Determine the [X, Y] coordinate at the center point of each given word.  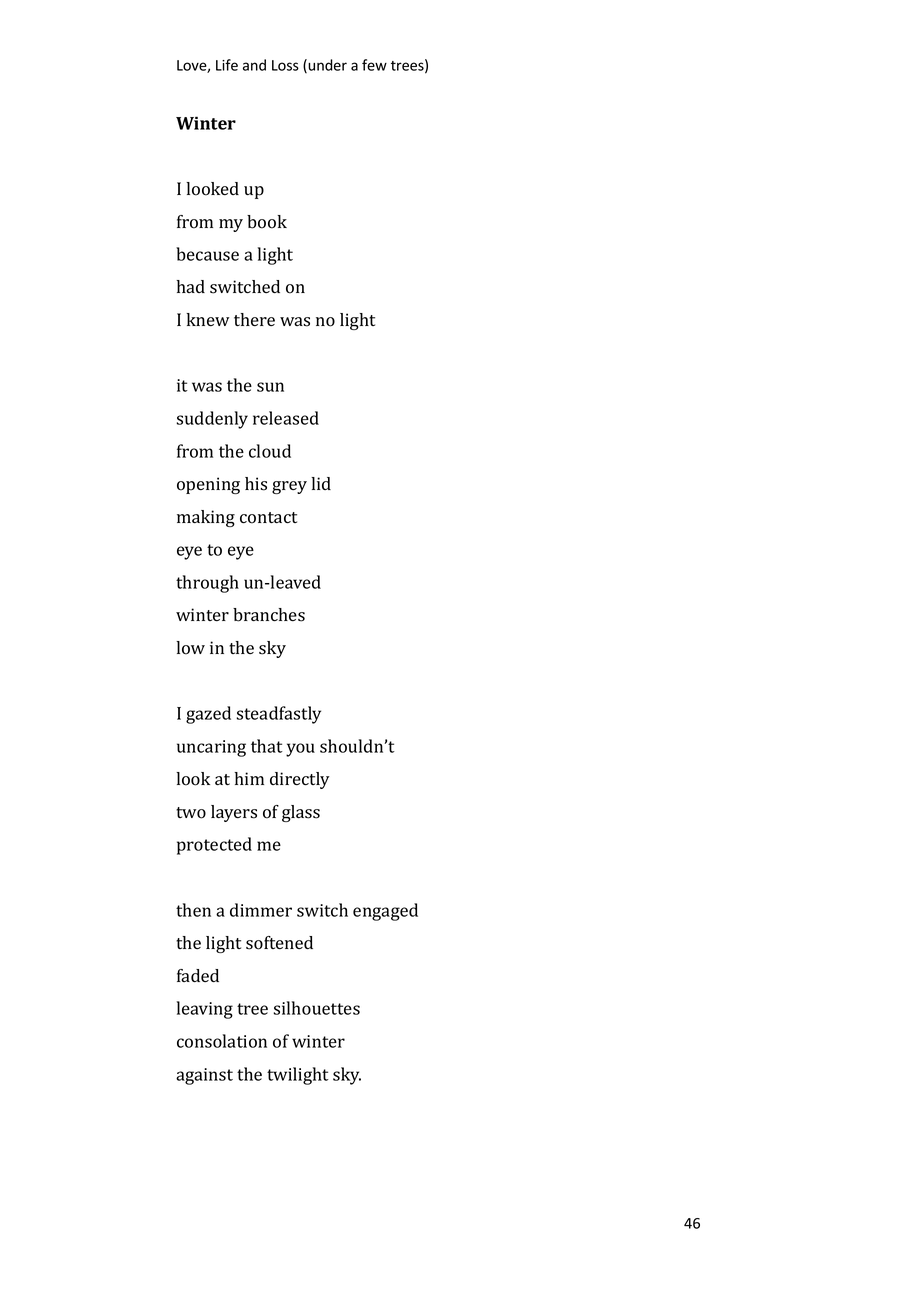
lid [321, 483]
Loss [285, 65]
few [374, 65]
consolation [222, 1041]
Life [227, 65]
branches [269, 615]
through [207, 584]
